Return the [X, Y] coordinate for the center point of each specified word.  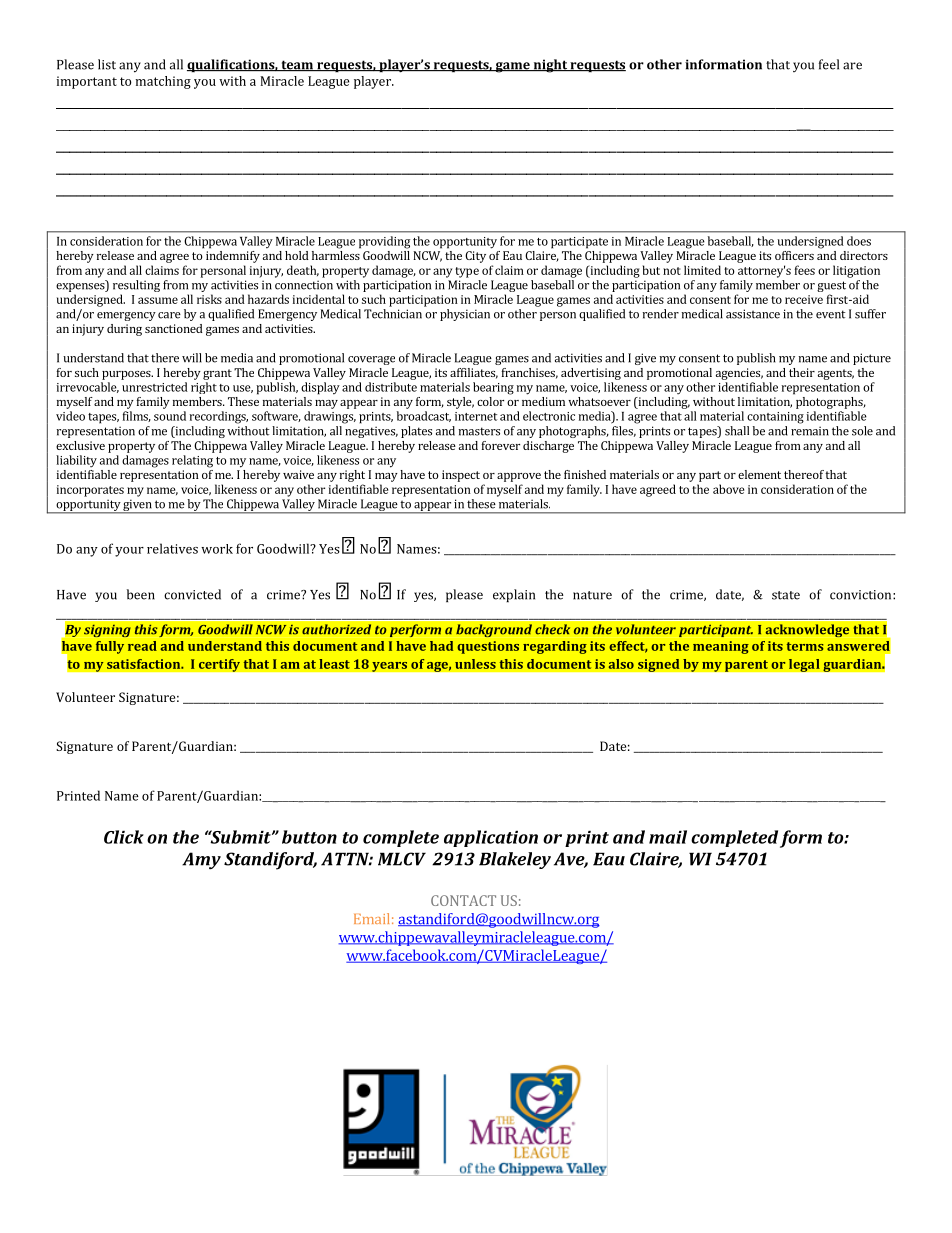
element [759, 474]
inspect [461, 476]
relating [192, 461]
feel [829, 64]
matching [163, 82]
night [550, 66]
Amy [201, 861]
